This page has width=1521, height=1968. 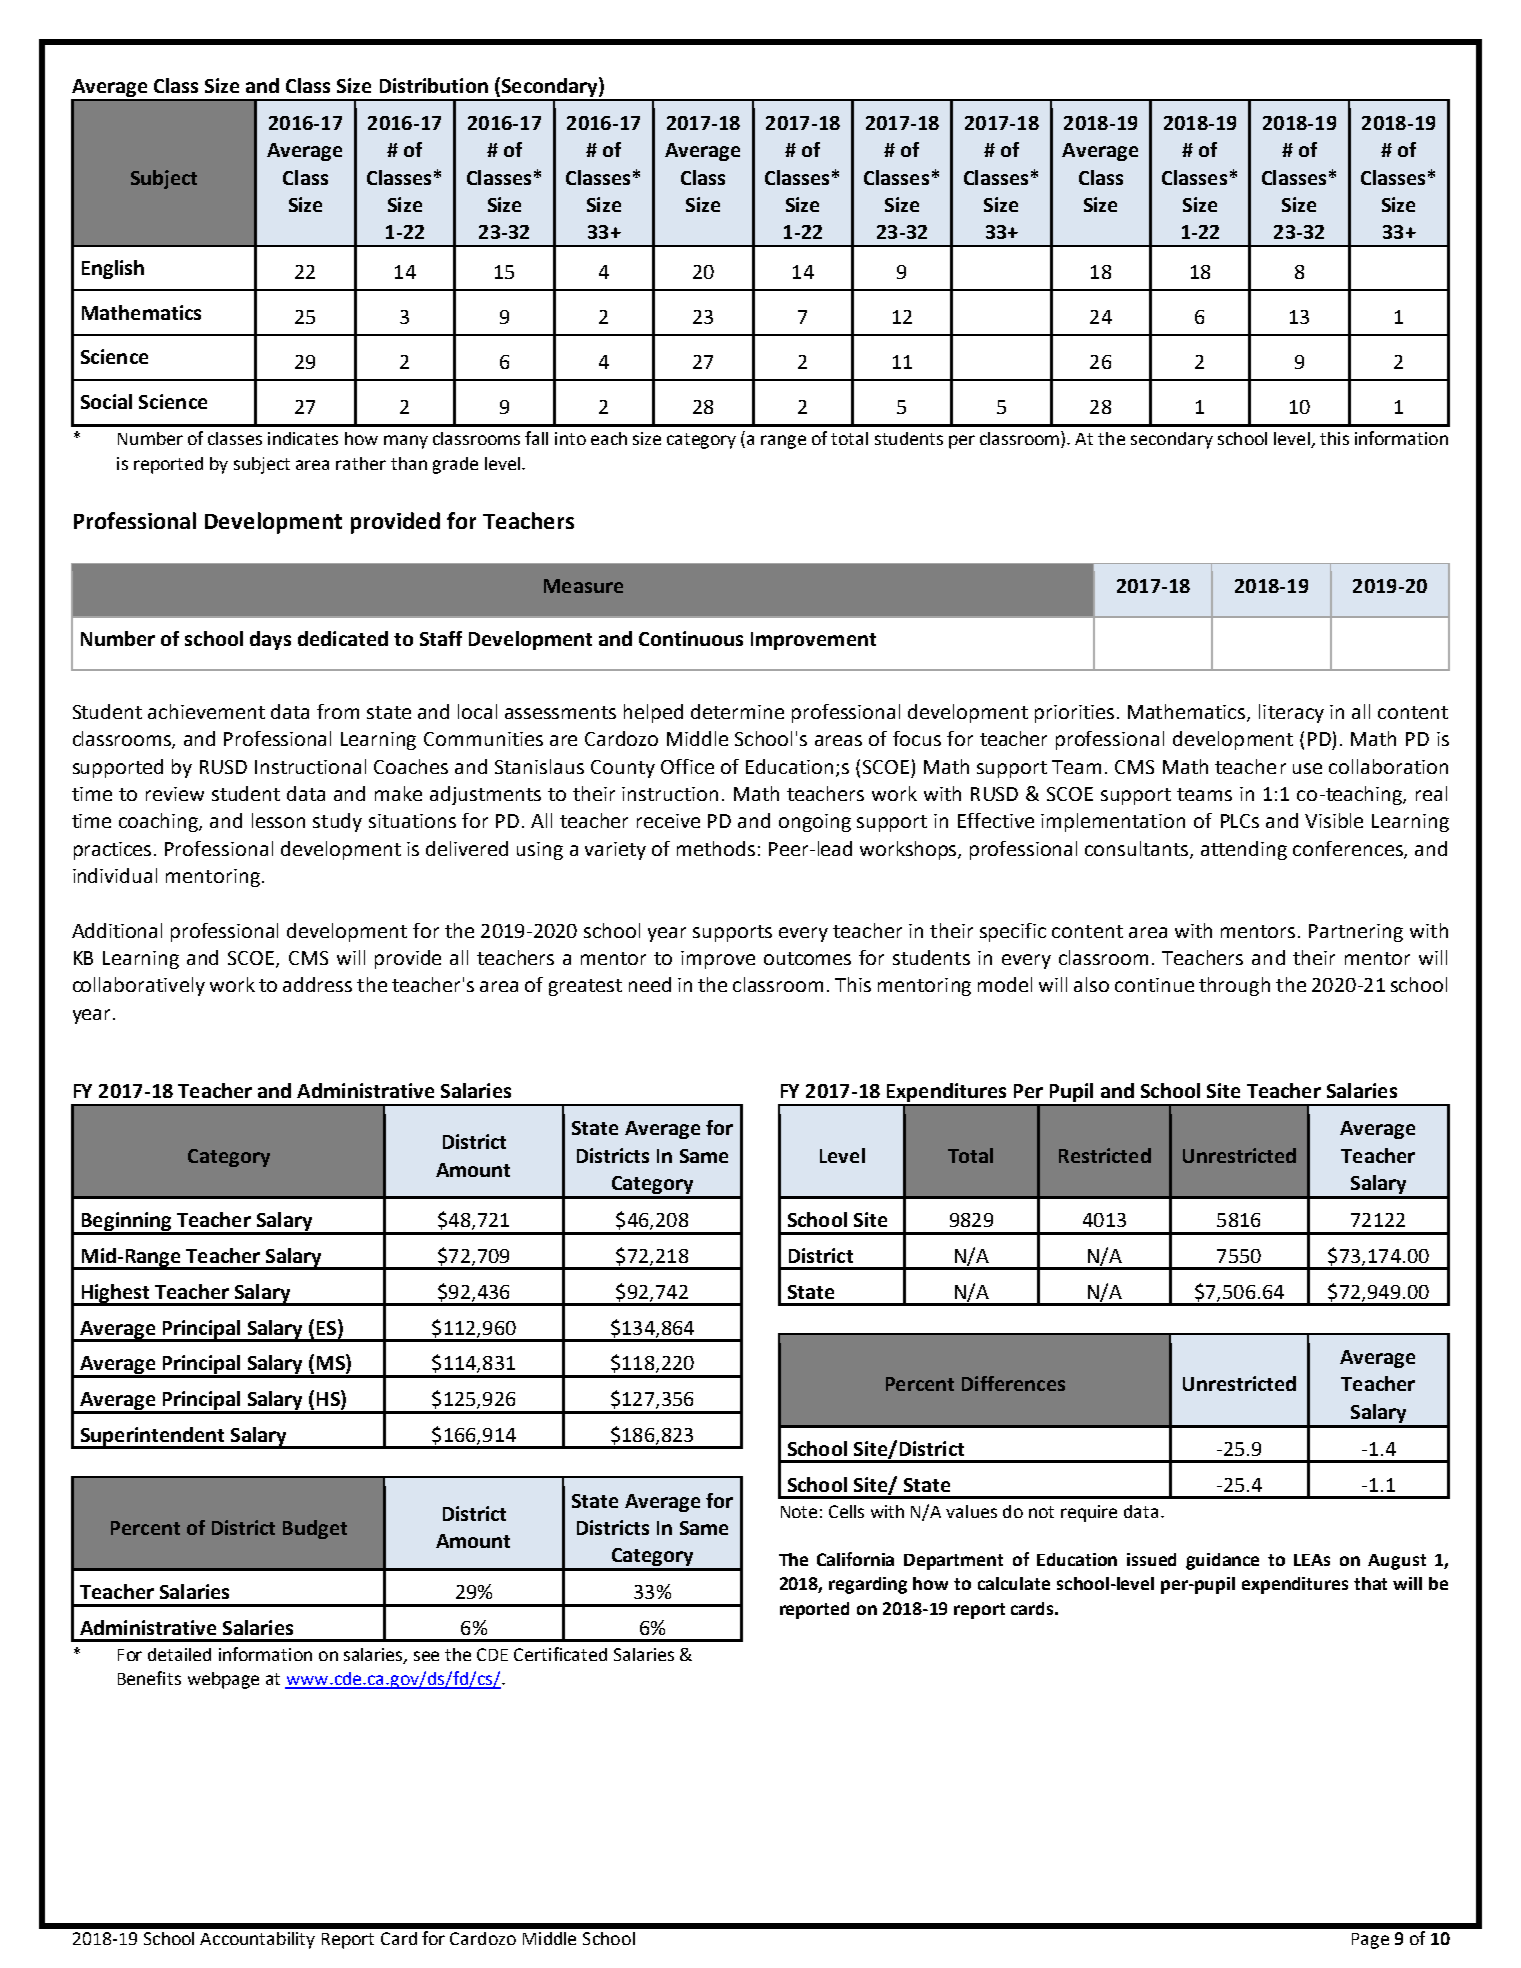 I want to click on into, so click(x=570, y=438).
